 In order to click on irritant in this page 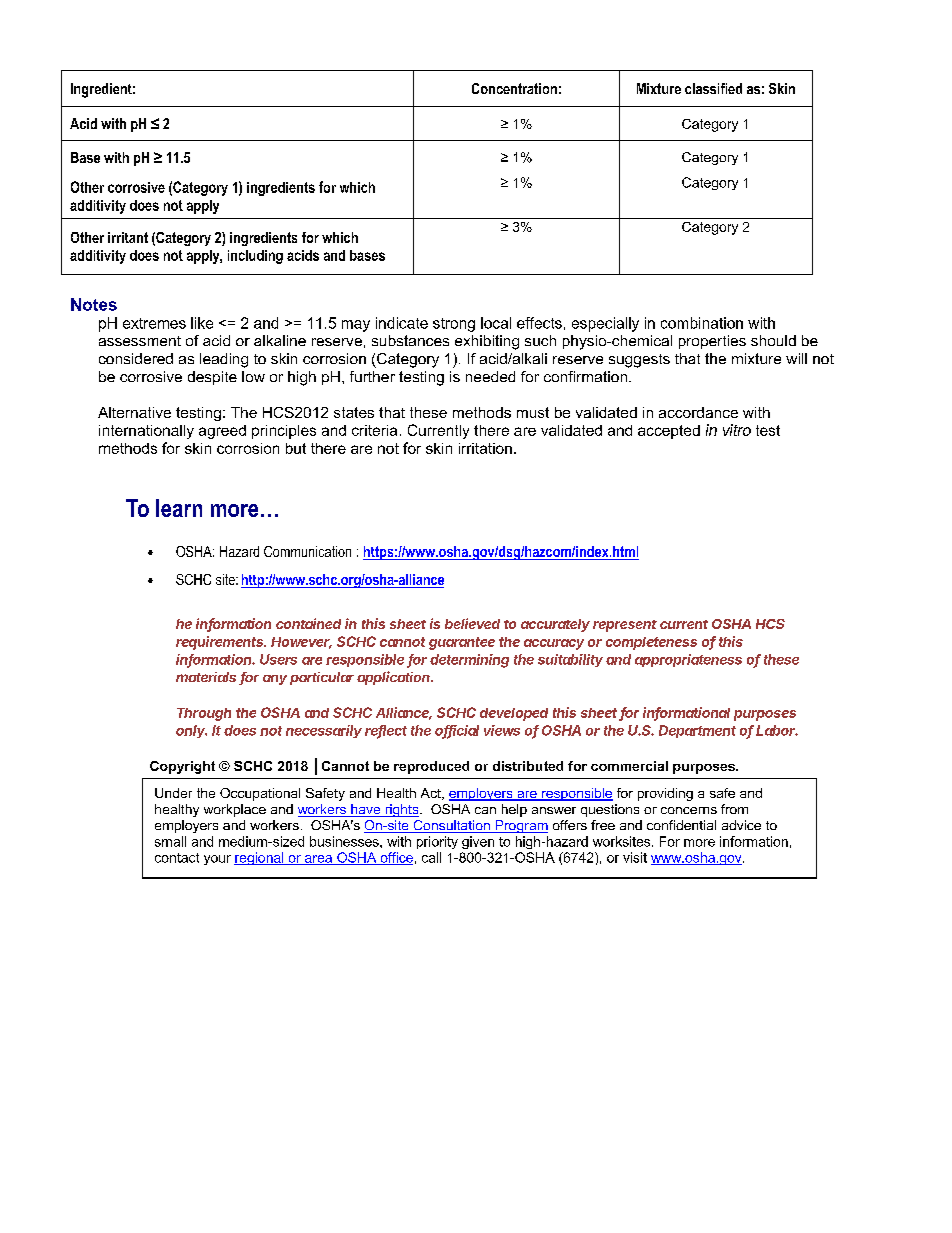, I will do `click(128, 237)`.
